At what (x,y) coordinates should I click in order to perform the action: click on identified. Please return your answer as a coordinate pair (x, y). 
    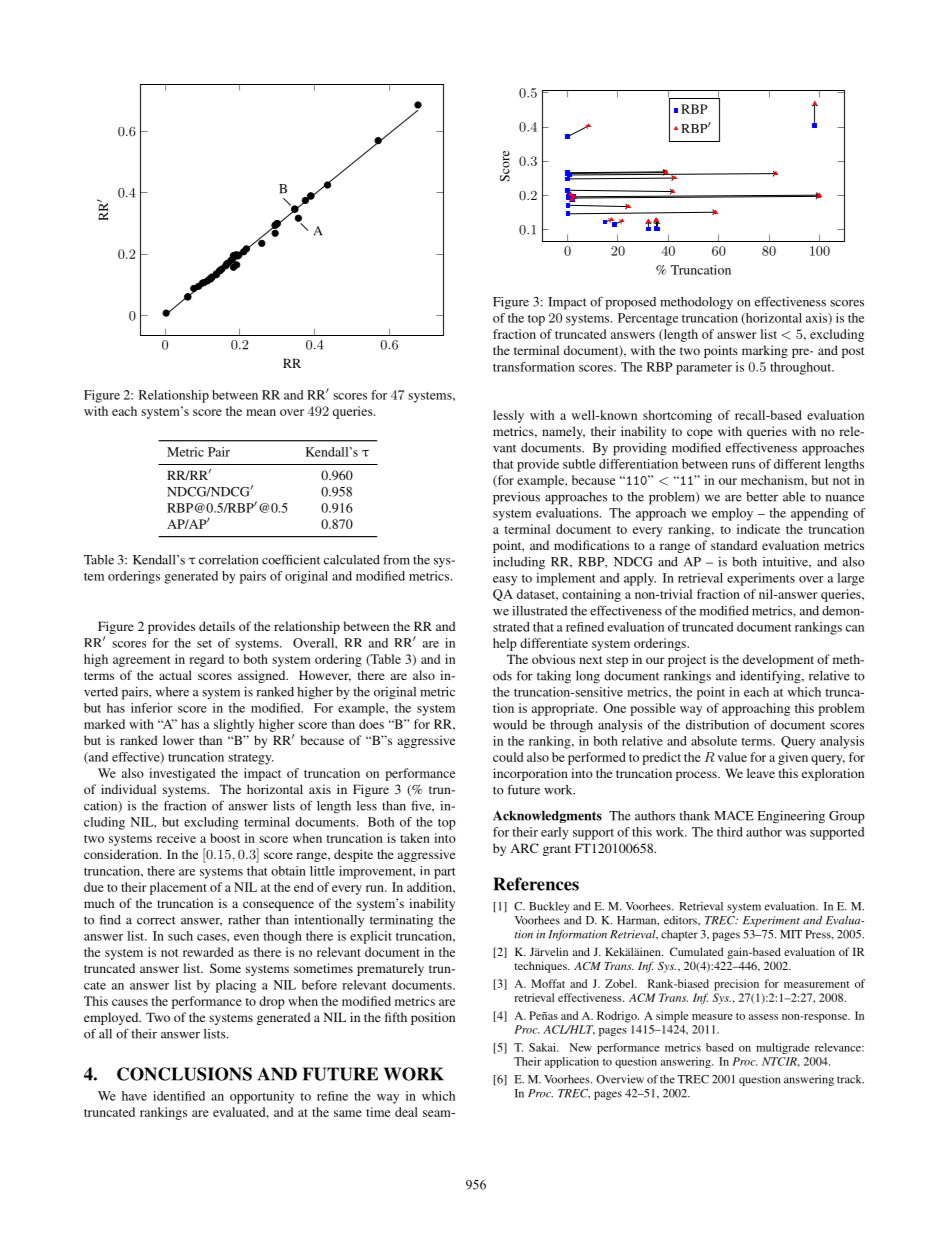
    Looking at the image, I should click on (179, 1096).
